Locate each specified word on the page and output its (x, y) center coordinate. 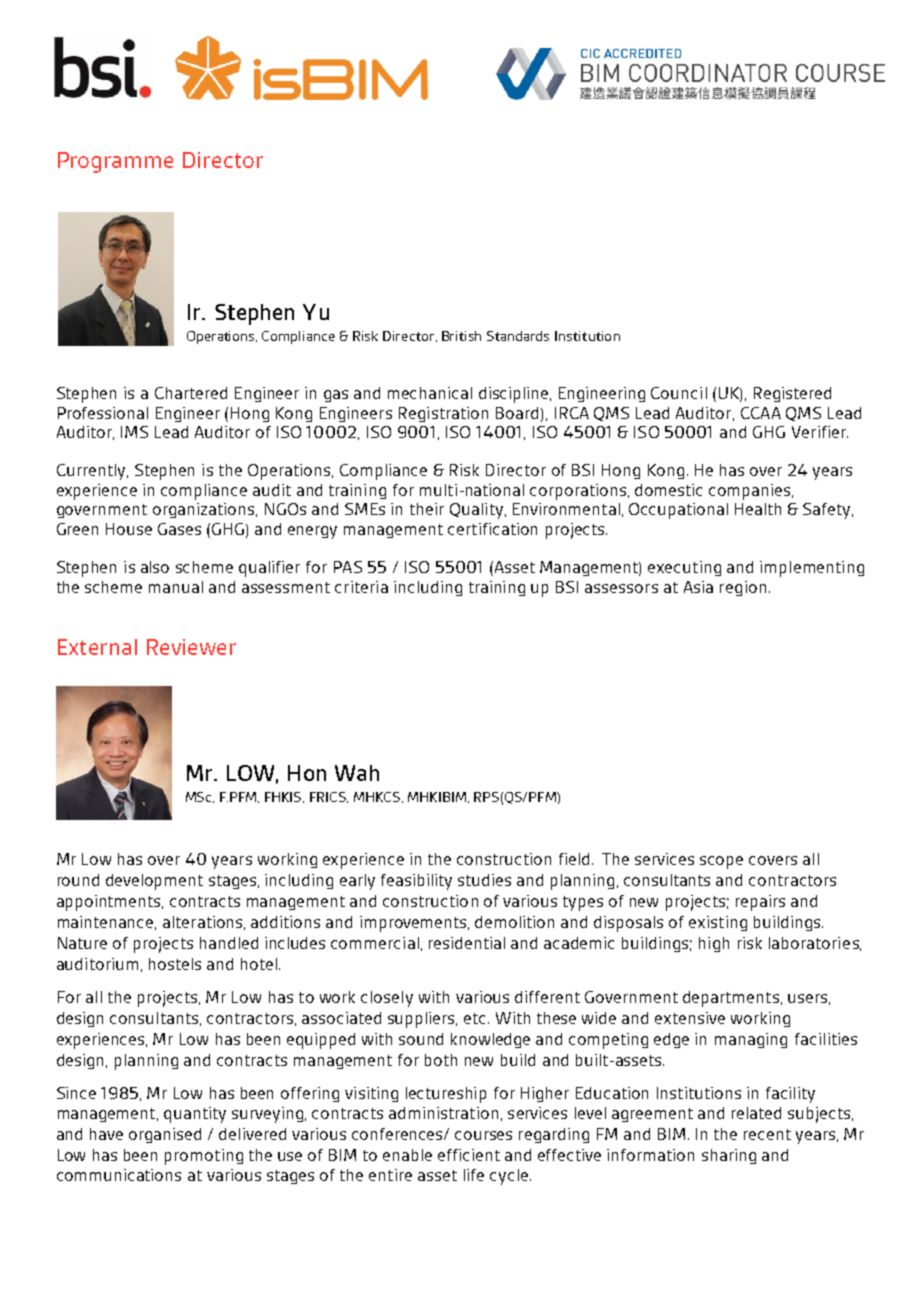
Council (679, 393)
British (461, 336)
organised (165, 1135)
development (154, 882)
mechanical (430, 393)
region (743, 588)
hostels (175, 964)
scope (721, 862)
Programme (115, 162)
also (155, 567)
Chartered (191, 393)
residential (467, 943)
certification (492, 529)
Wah (357, 773)
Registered (792, 394)
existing (718, 923)
